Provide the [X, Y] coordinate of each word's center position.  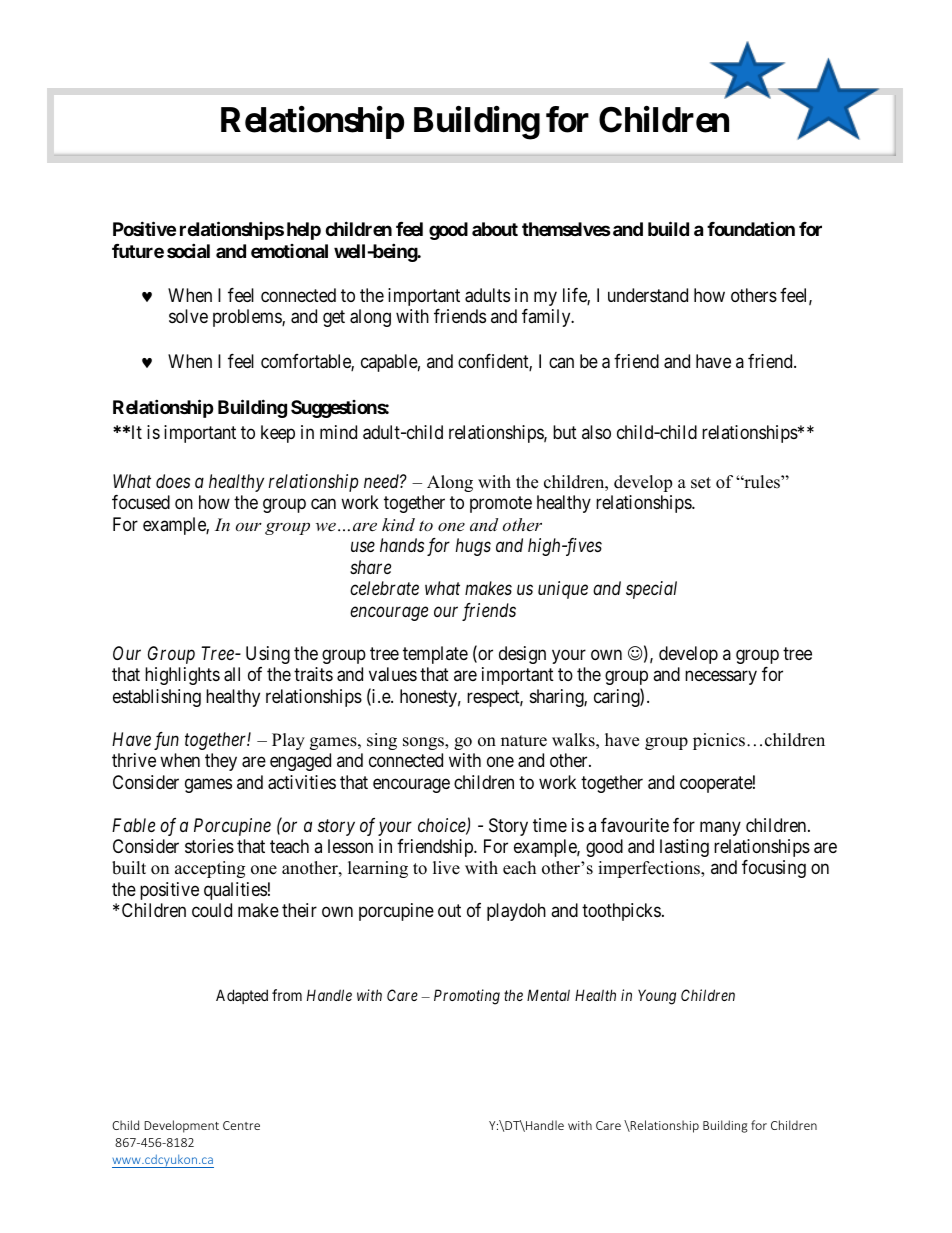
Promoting [467, 997]
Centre [241, 1125]
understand [648, 295]
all [232, 674]
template [435, 655]
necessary [721, 678]
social [188, 250]
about [495, 229]
